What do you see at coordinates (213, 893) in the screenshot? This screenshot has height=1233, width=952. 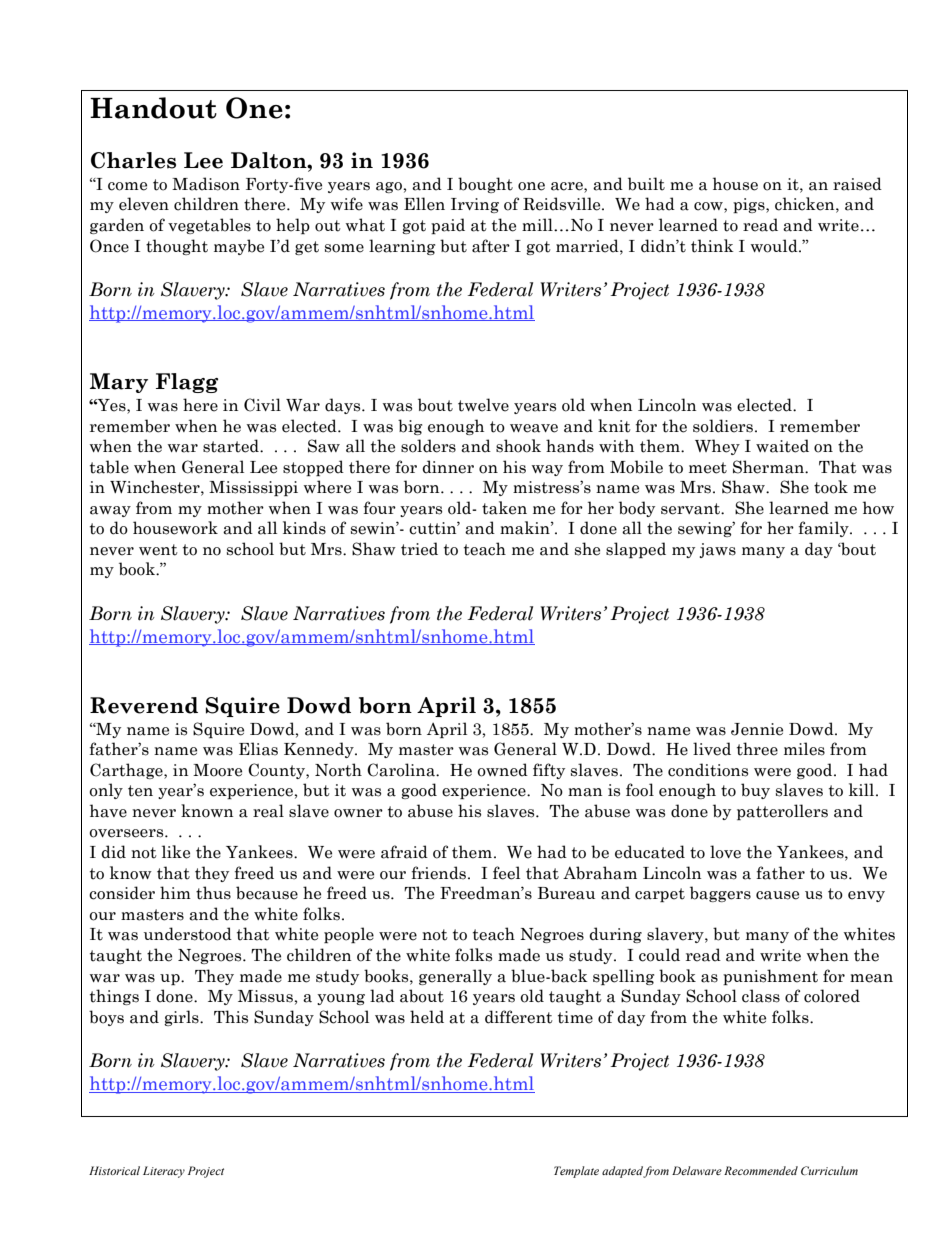 I see `thus` at bounding box center [213, 893].
